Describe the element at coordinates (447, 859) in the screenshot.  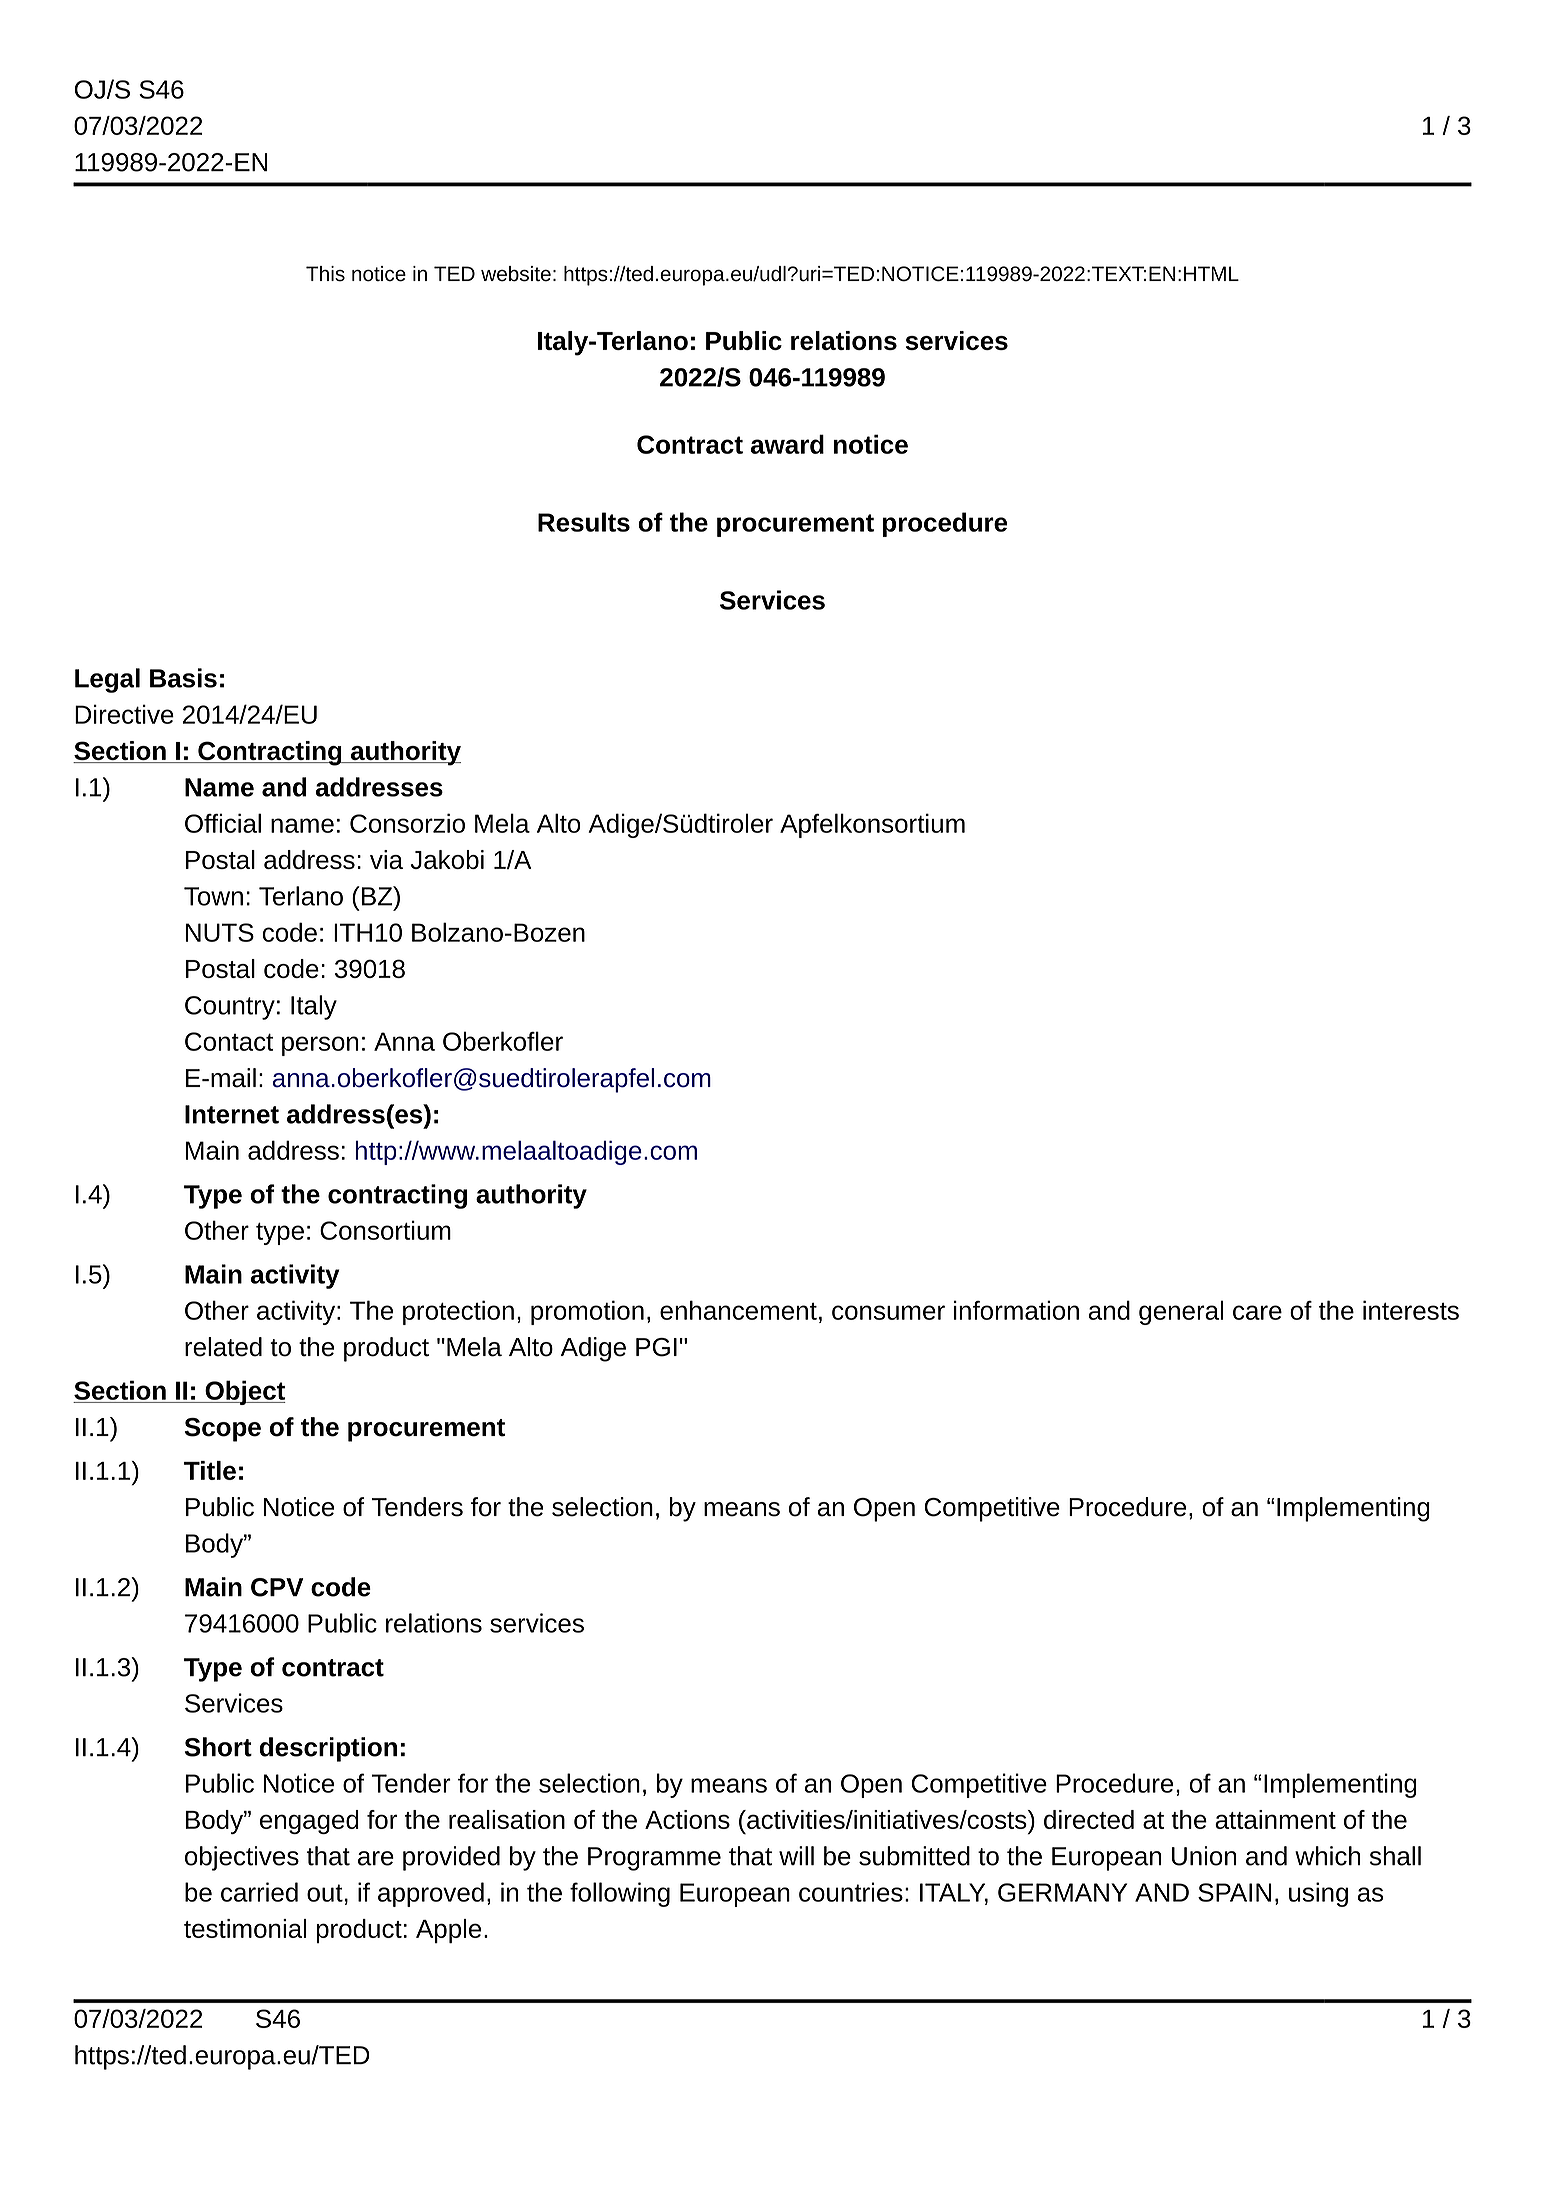
I see `Jakobi` at that location.
